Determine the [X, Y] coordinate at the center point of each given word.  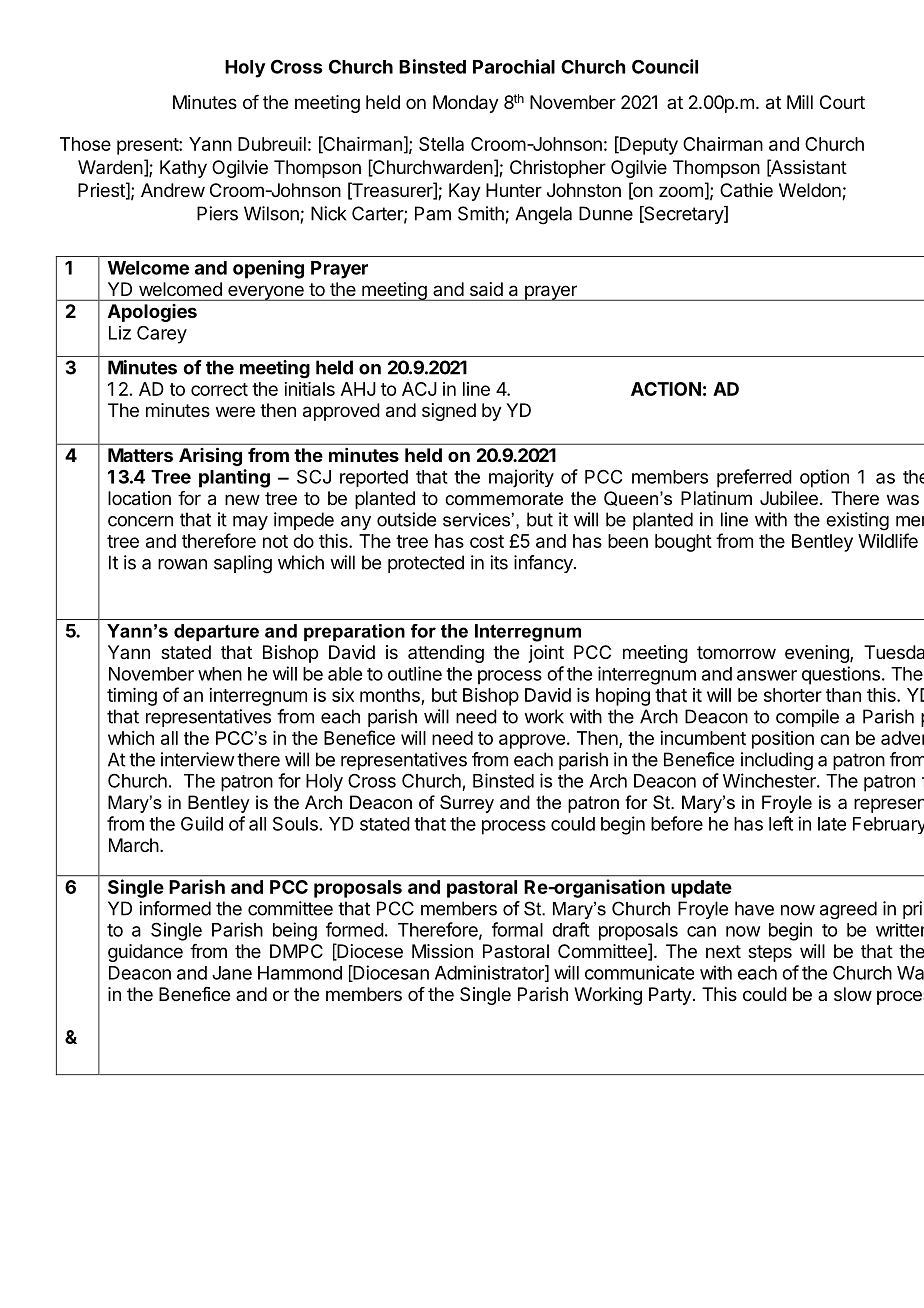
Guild [202, 823]
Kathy [183, 169]
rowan [182, 564]
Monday [466, 104]
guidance [145, 953]
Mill [800, 102]
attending [446, 654]
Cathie [746, 190]
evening [818, 654]
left [781, 823]
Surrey [467, 804]
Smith [481, 213]
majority [521, 478]
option [824, 478]
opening [268, 269]
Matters [140, 455]
